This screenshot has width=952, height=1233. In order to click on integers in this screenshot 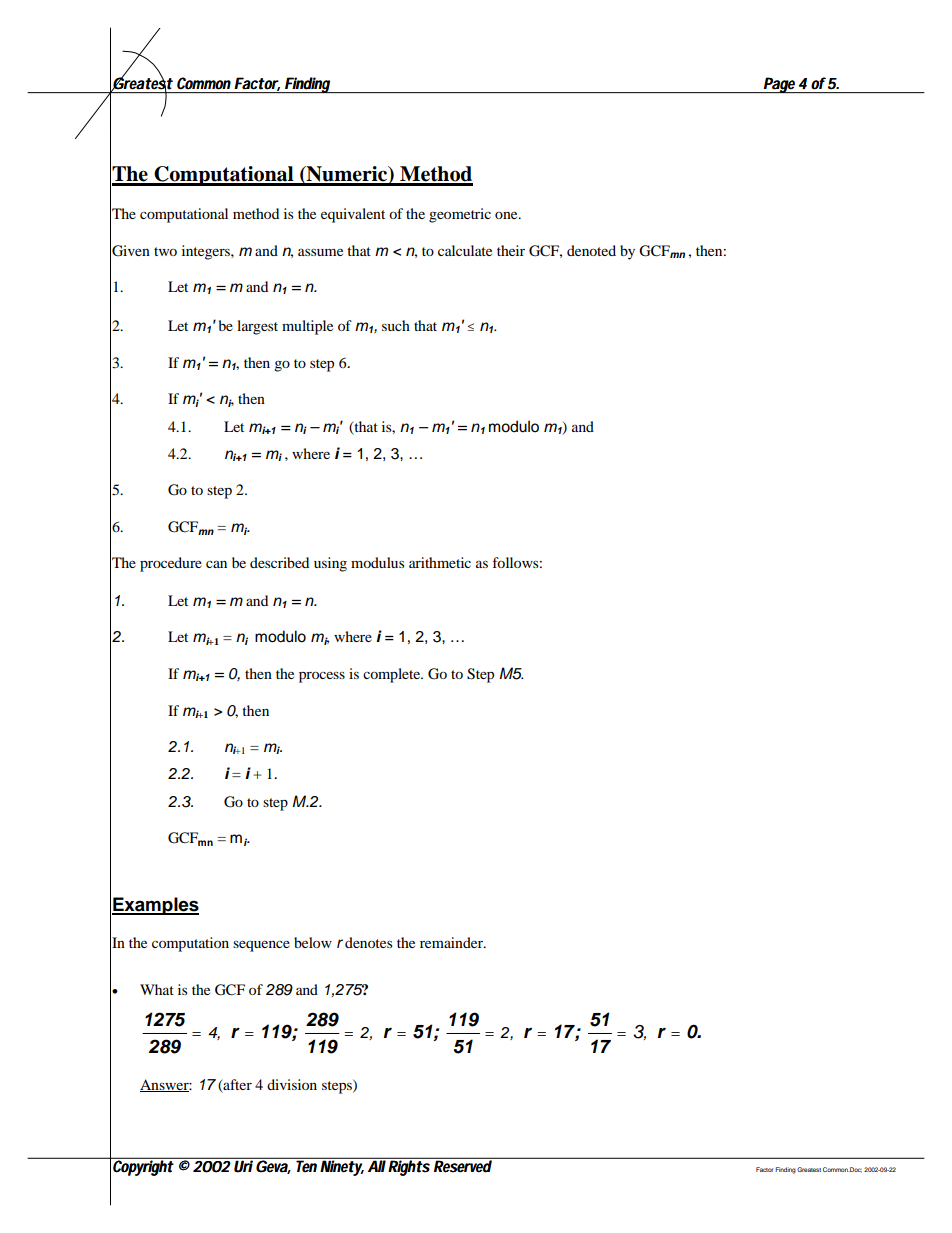, I will do `click(207, 252)`.
